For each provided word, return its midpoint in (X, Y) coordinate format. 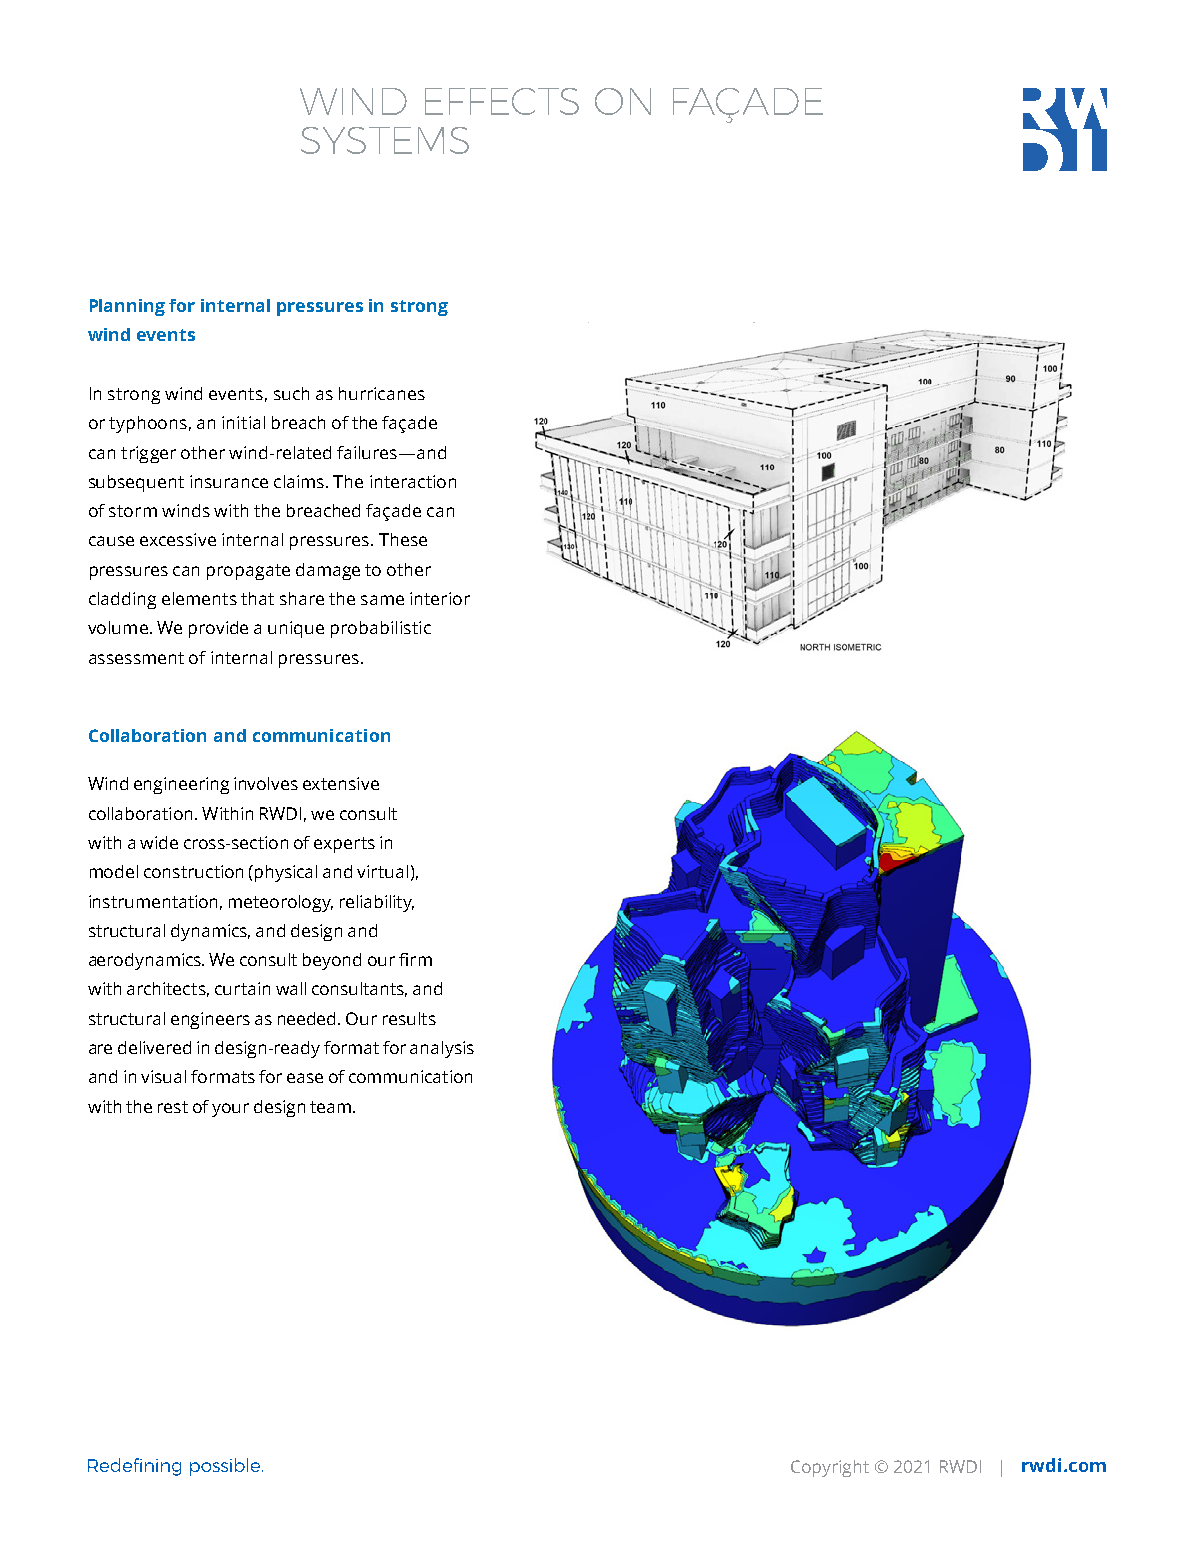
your (230, 1110)
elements (199, 598)
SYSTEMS (385, 140)
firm (415, 959)
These (403, 539)
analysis (442, 1049)
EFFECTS (502, 101)
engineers (210, 1020)
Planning (127, 307)
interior (440, 598)
